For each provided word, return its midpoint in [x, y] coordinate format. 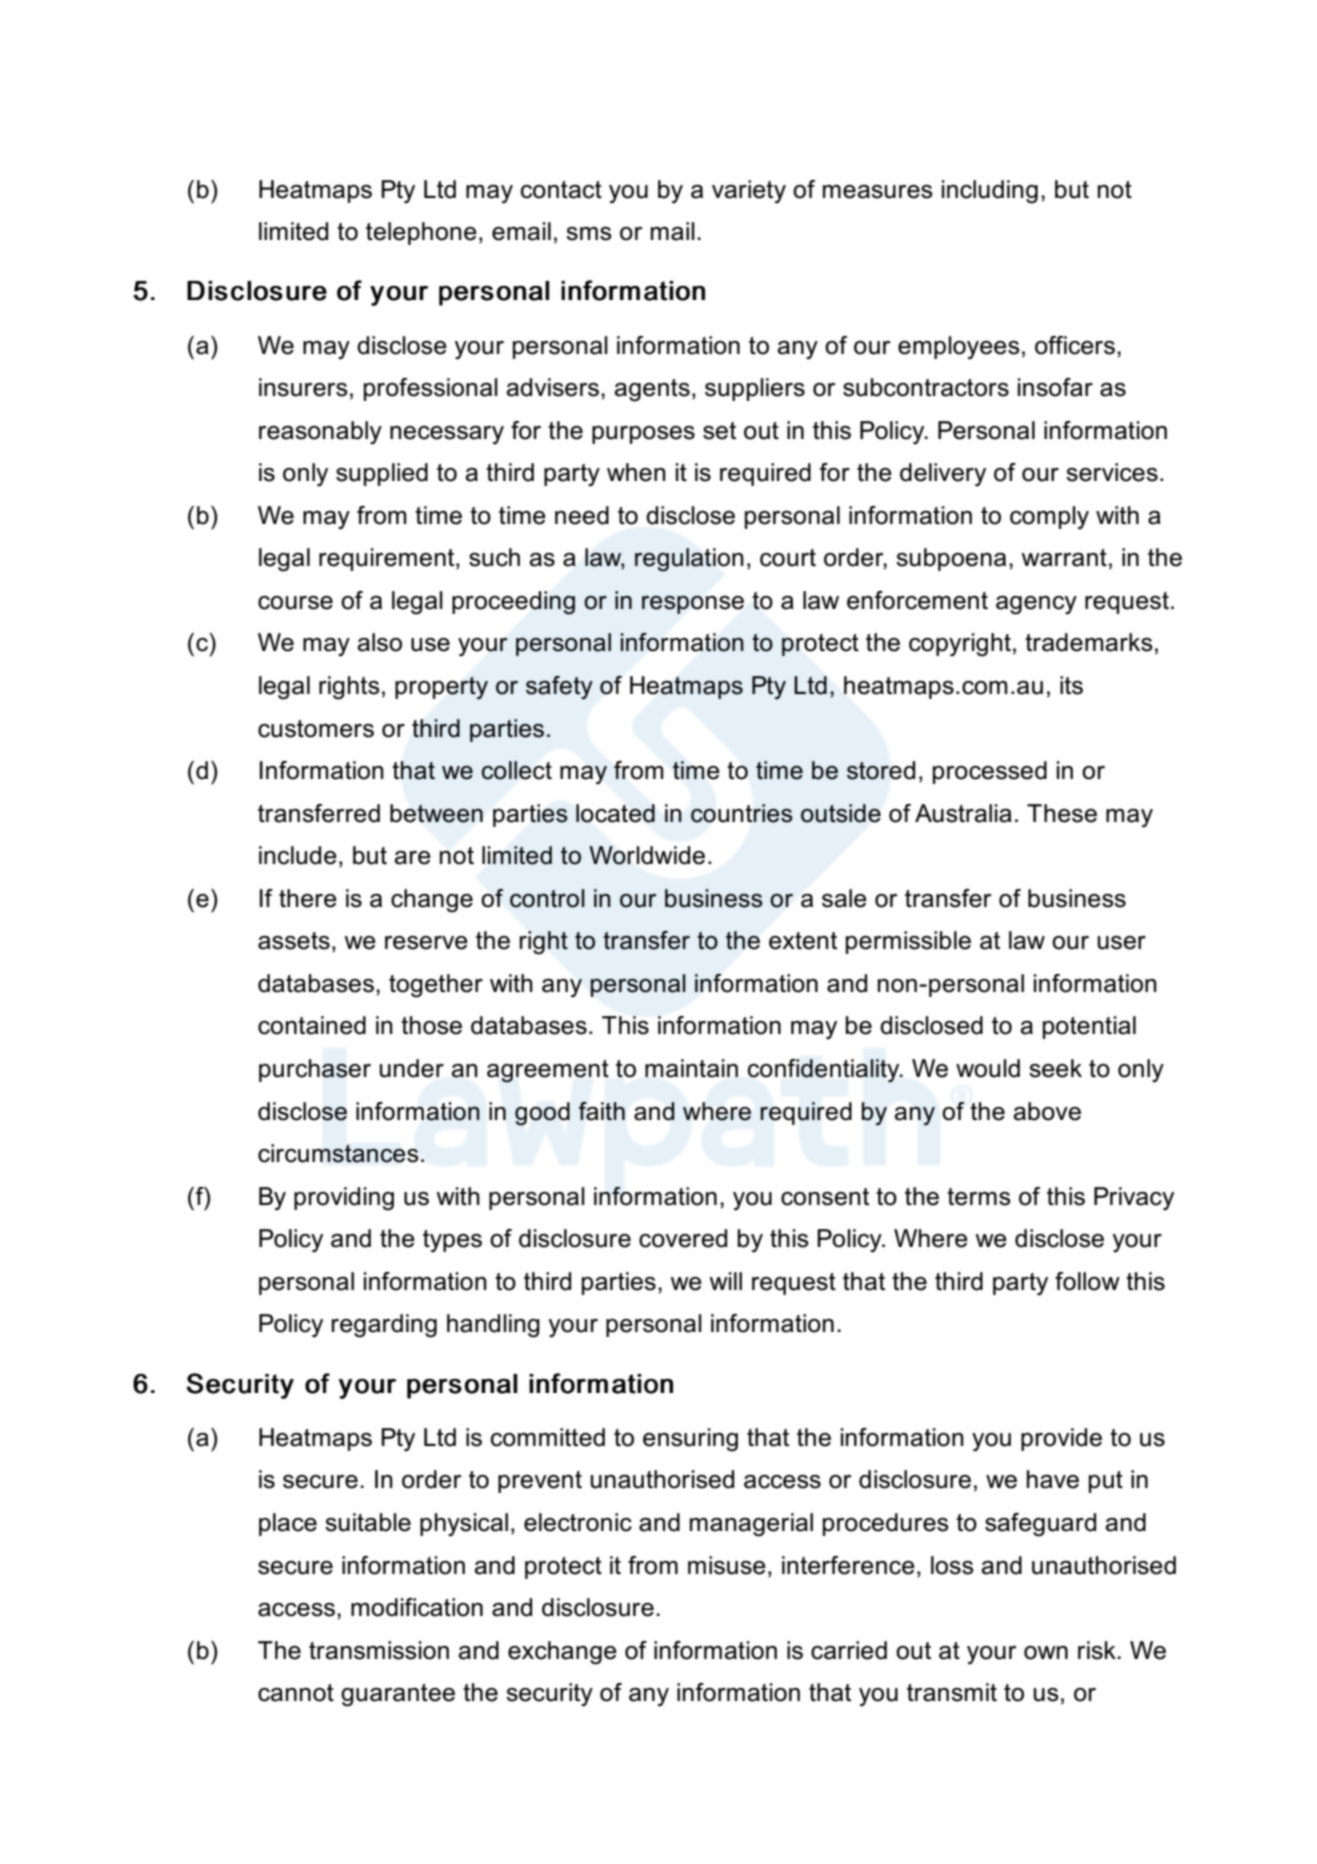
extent [803, 941]
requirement [388, 559]
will [725, 1281]
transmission [379, 1650]
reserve [426, 943]
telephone [421, 233]
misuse [727, 1565]
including [990, 192]
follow [1087, 1281]
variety [749, 192]
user [1121, 943]
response [693, 605]
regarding [384, 1326]
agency [1036, 605]
